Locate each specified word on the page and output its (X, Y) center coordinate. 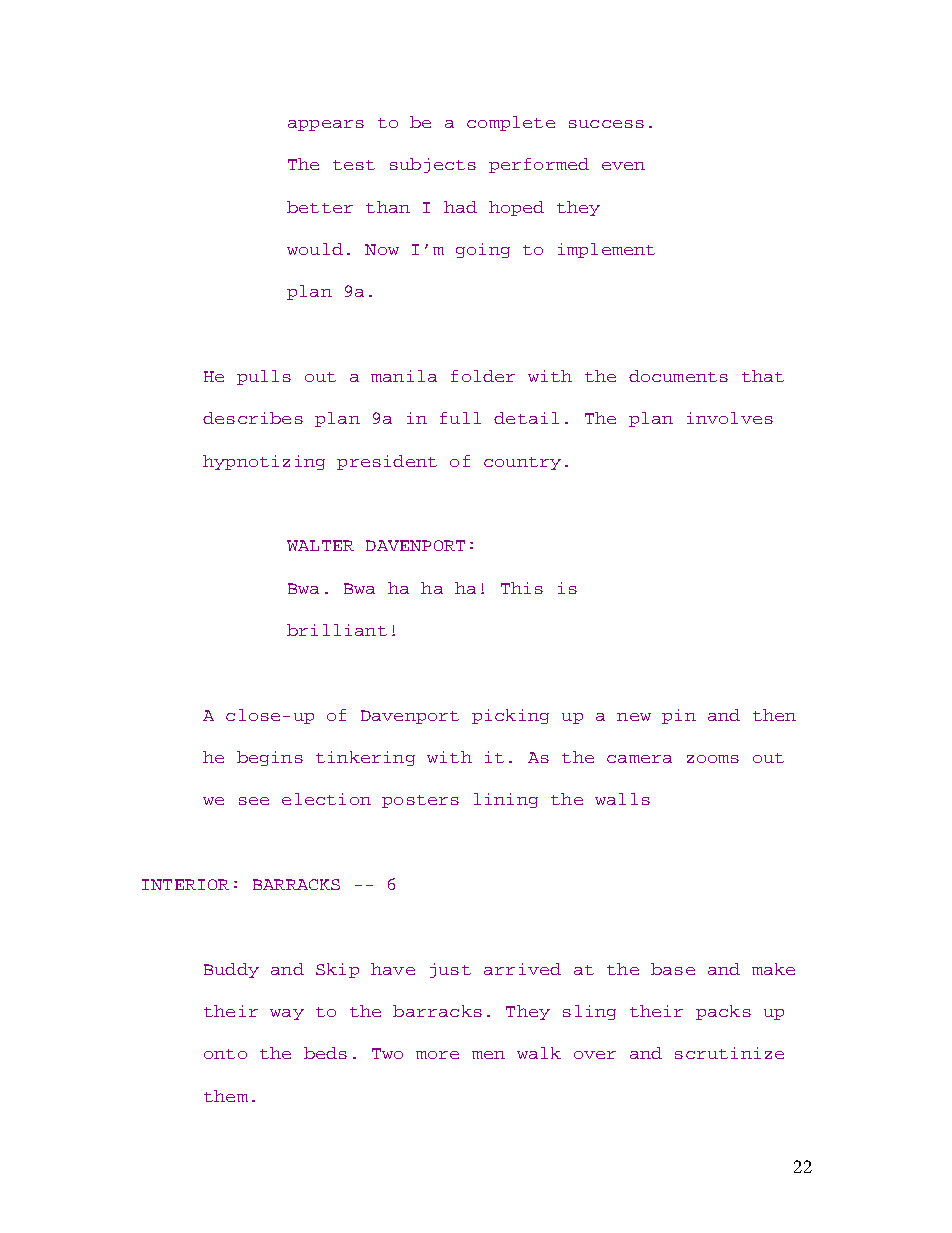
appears (326, 125)
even (623, 166)
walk (539, 1053)
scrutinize (729, 1053)
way (287, 1014)
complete (511, 123)
